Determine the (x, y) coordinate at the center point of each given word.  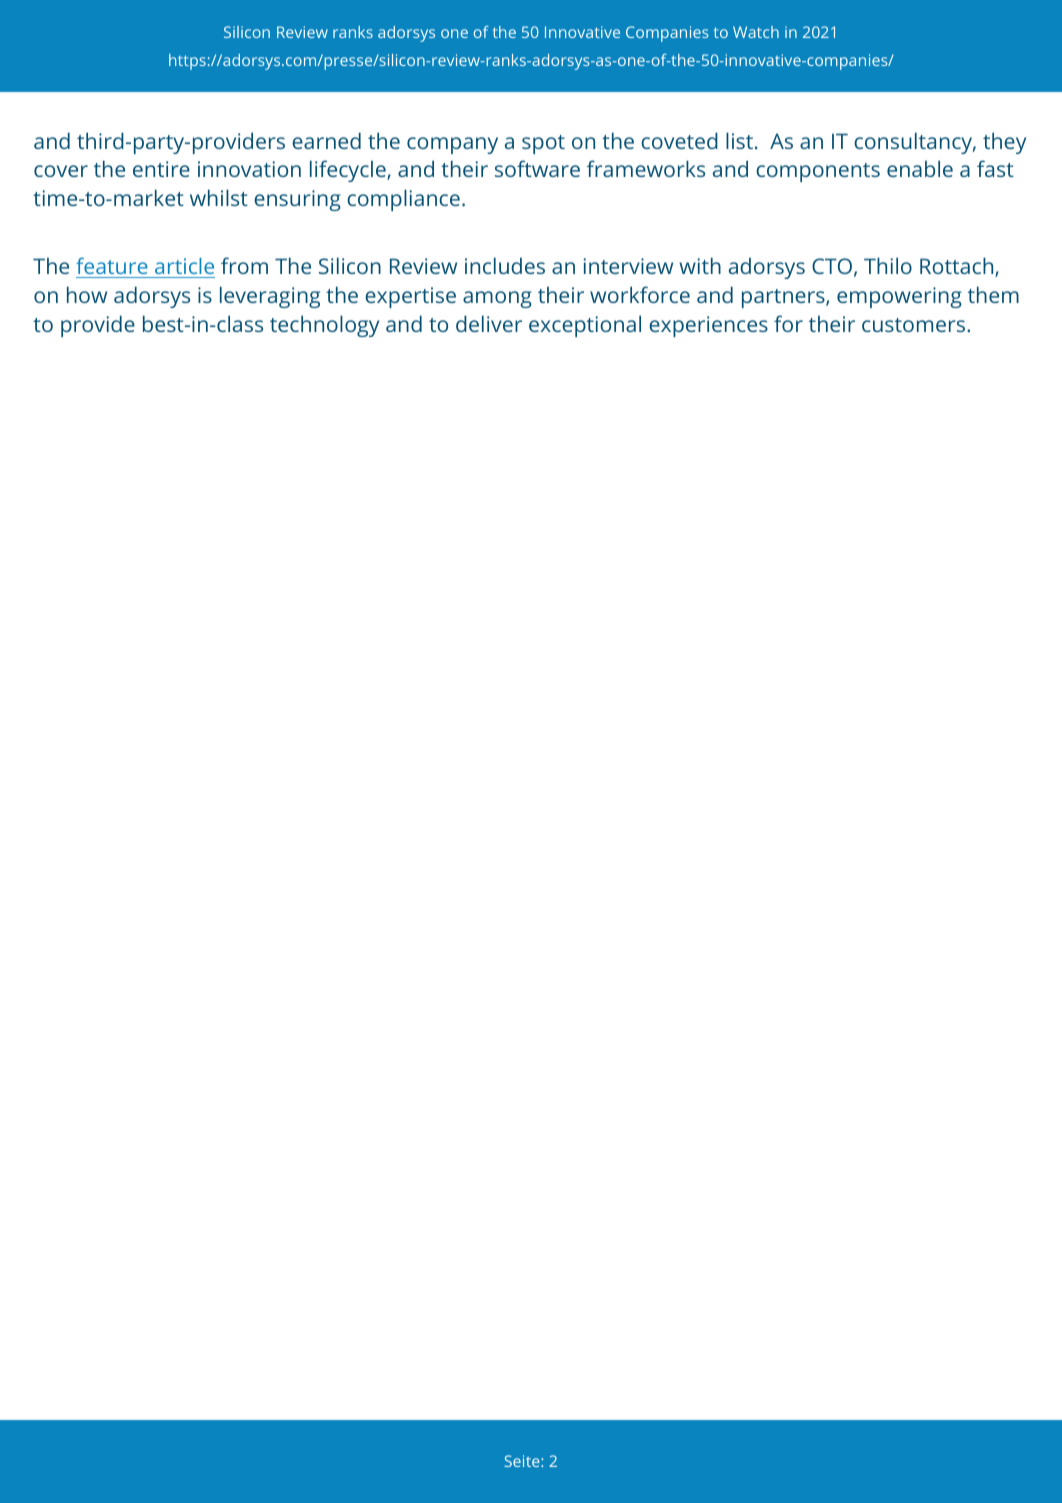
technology (324, 326)
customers (915, 325)
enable (920, 168)
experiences (708, 326)
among (497, 299)
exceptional (585, 326)
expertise (410, 297)
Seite (523, 1461)
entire (161, 169)
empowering (899, 297)
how (87, 294)
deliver (489, 323)
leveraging (270, 297)
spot (543, 144)
